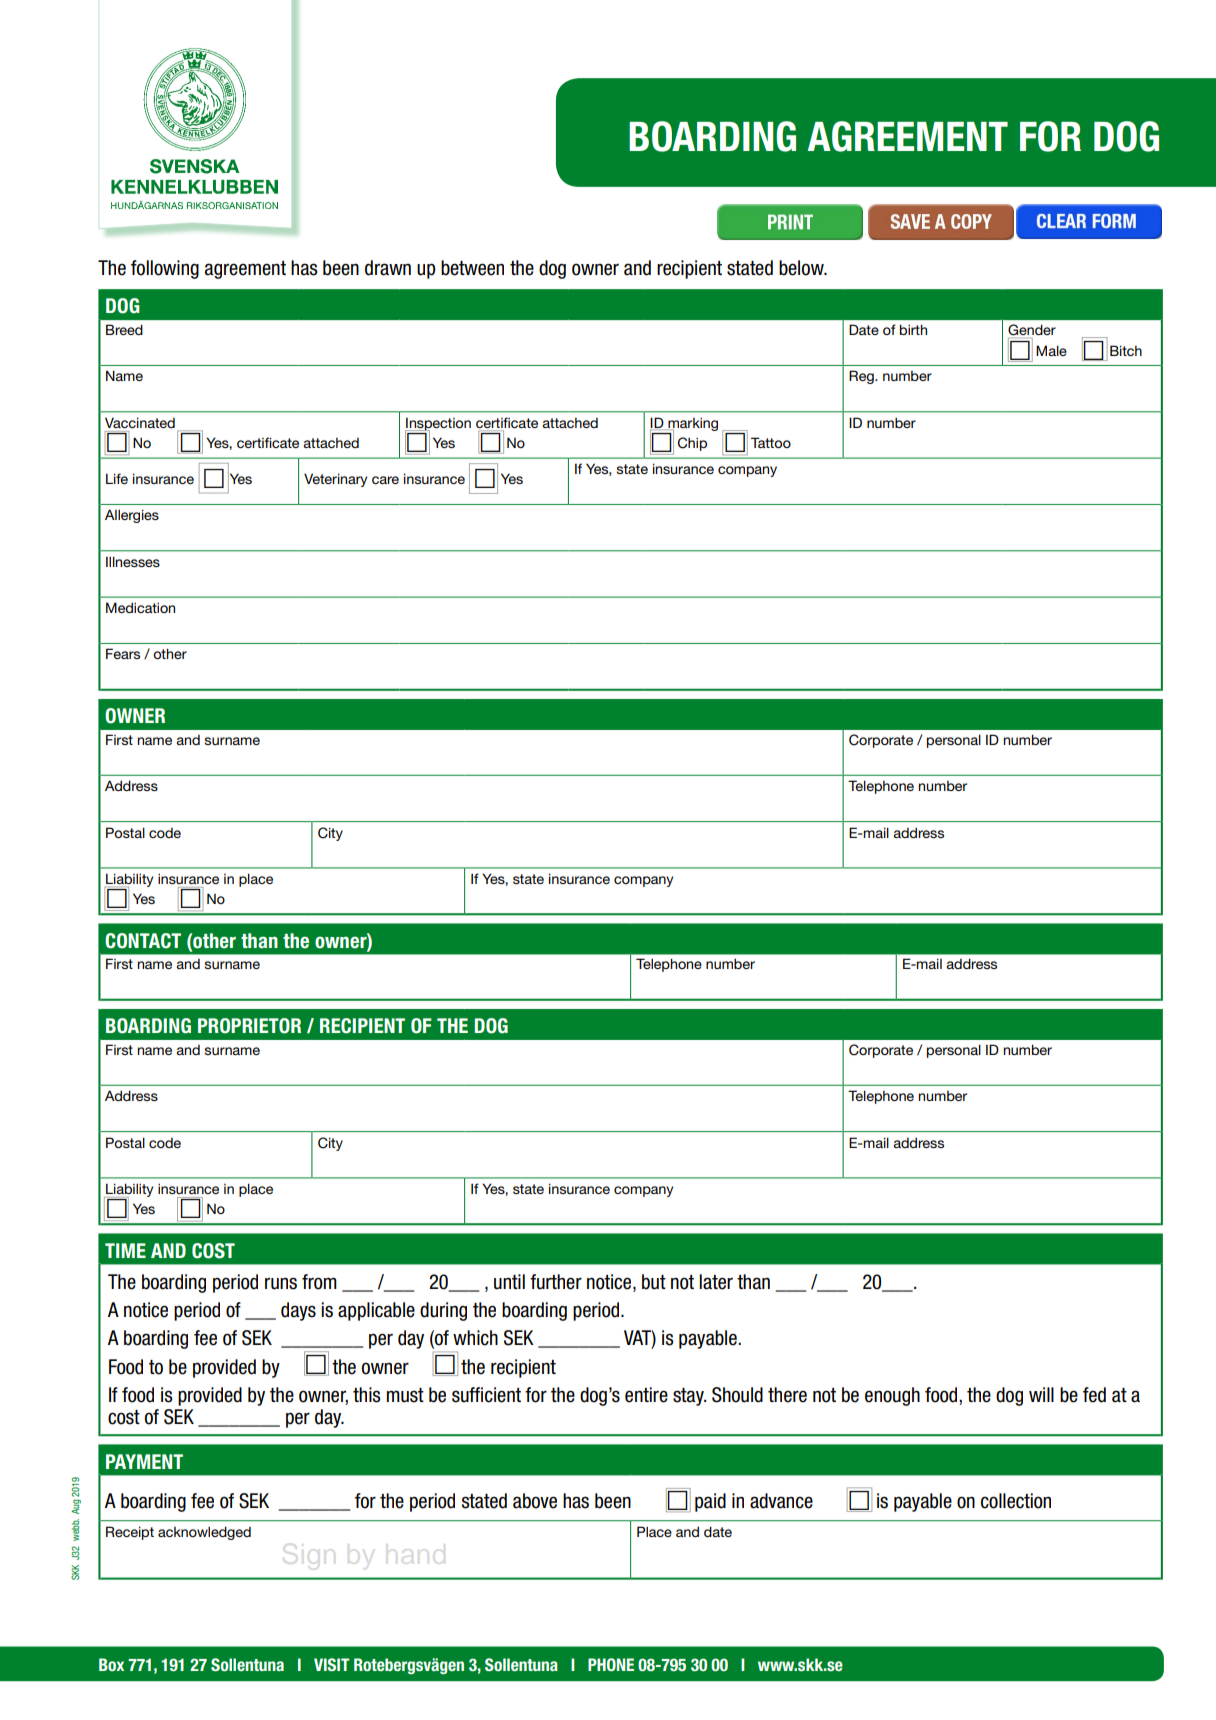 Image resolution: width=1216 pixels, height=1720 pixels. What do you see at coordinates (281, 1283) in the page?
I see `runs` at bounding box center [281, 1283].
